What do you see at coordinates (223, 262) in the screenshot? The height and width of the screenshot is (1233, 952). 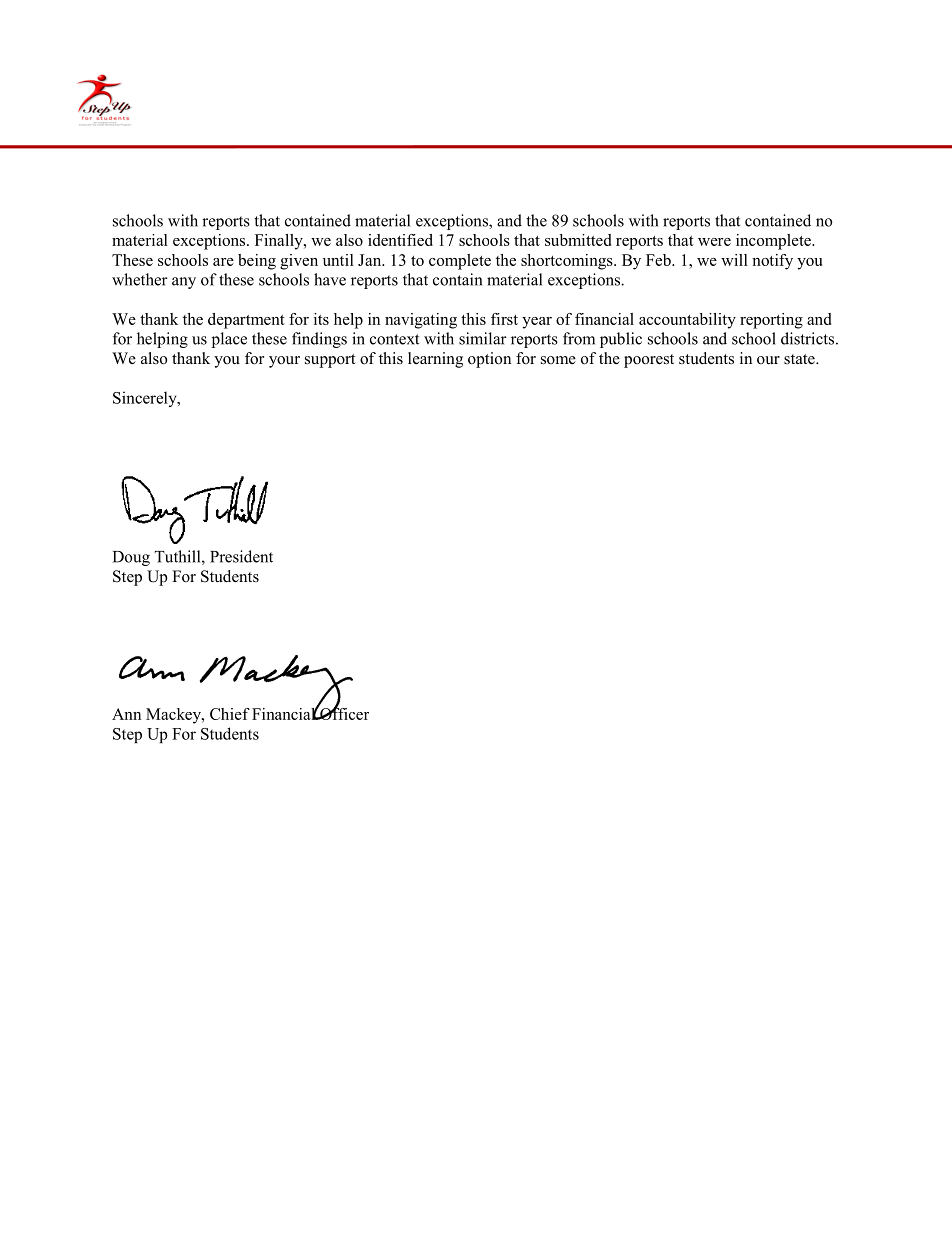 I see `are` at bounding box center [223, 262].
